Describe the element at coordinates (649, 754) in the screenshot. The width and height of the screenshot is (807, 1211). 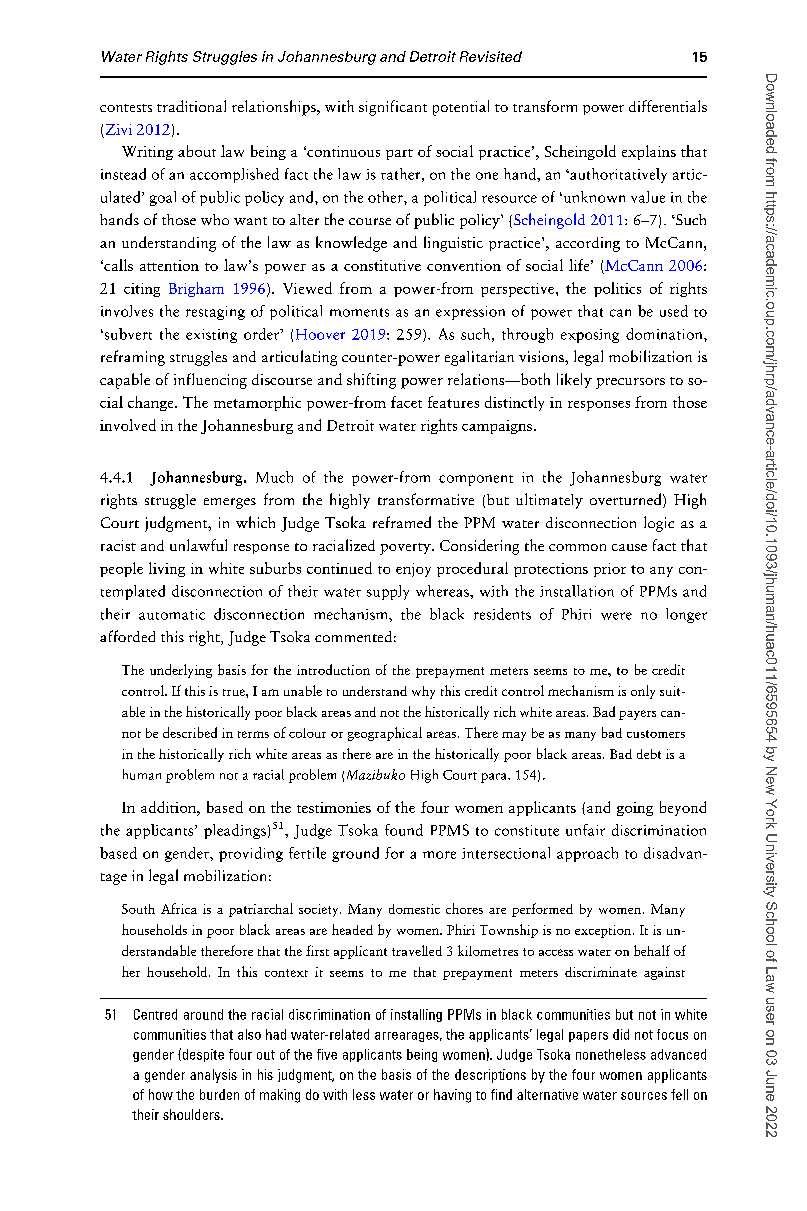
I see `debt` at that location.
